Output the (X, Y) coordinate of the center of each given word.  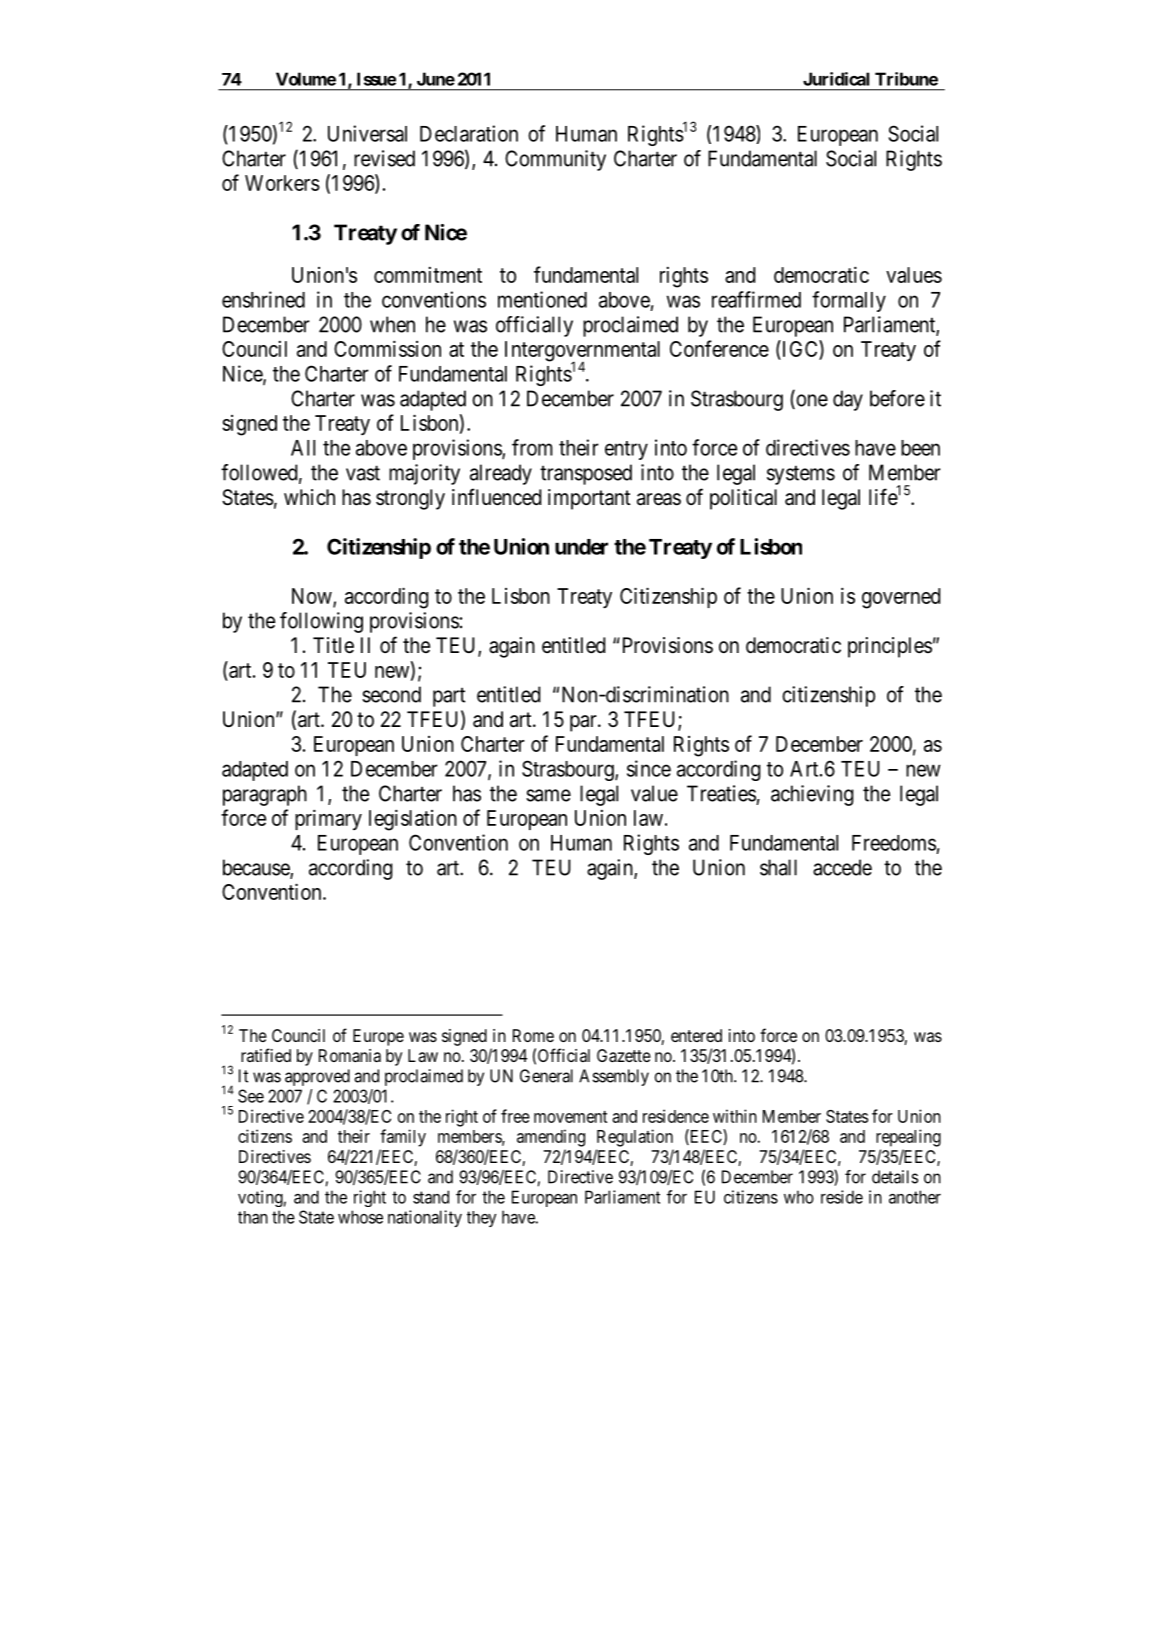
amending (551, 1138)
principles (890, 647)
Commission (387, 348)
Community (555, 160)
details (895, 1177)
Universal (367, 133)
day (848, 400)
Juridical (836, 79)
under (581, 547)
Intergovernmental (582, 352)
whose (360, 1217)
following (321, 622)
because (257, 868)
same (548, 795)
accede (842, 867)
